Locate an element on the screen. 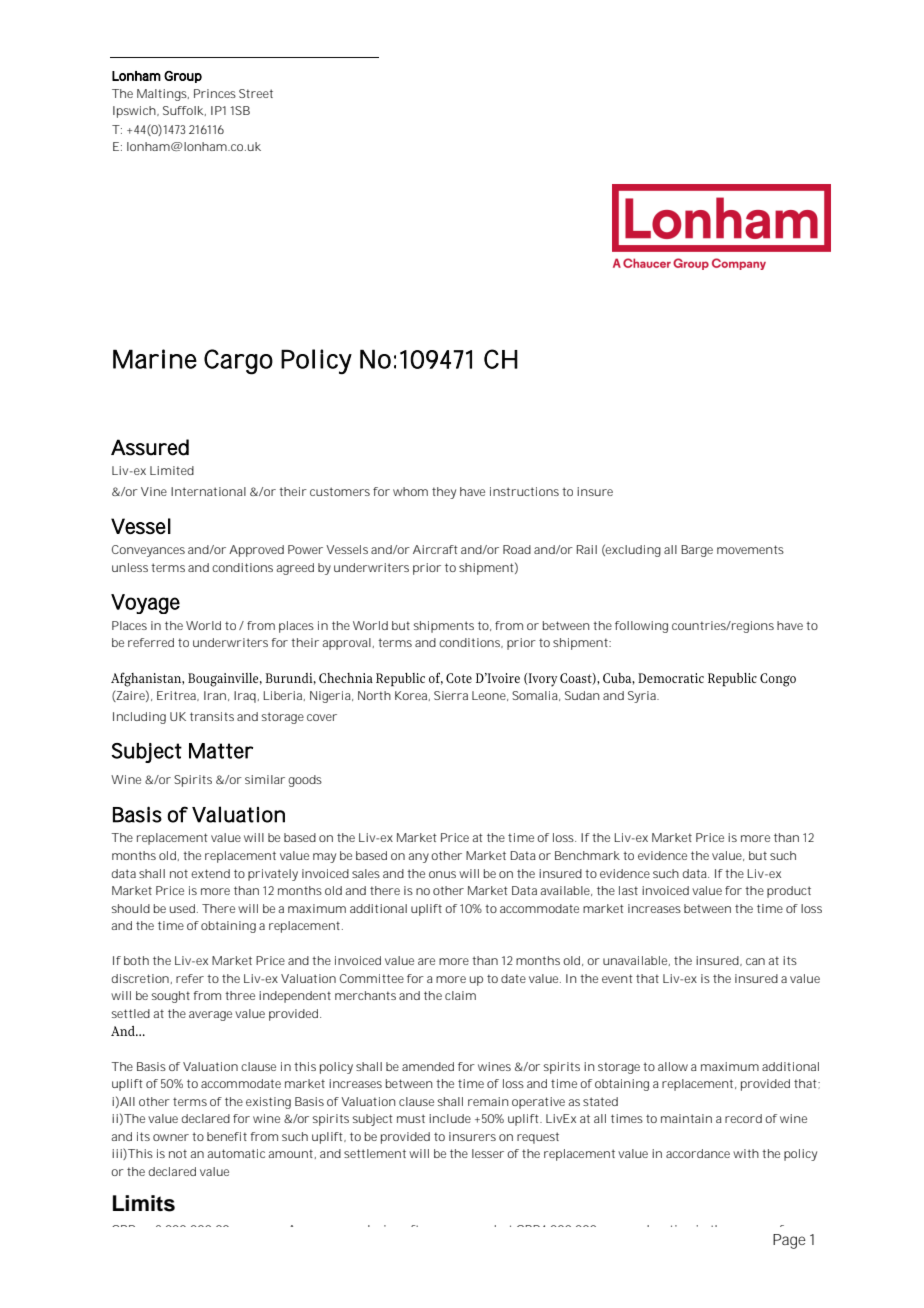 This screenshot has width=924, height=1308. used is located at coordinates (184, 908).
